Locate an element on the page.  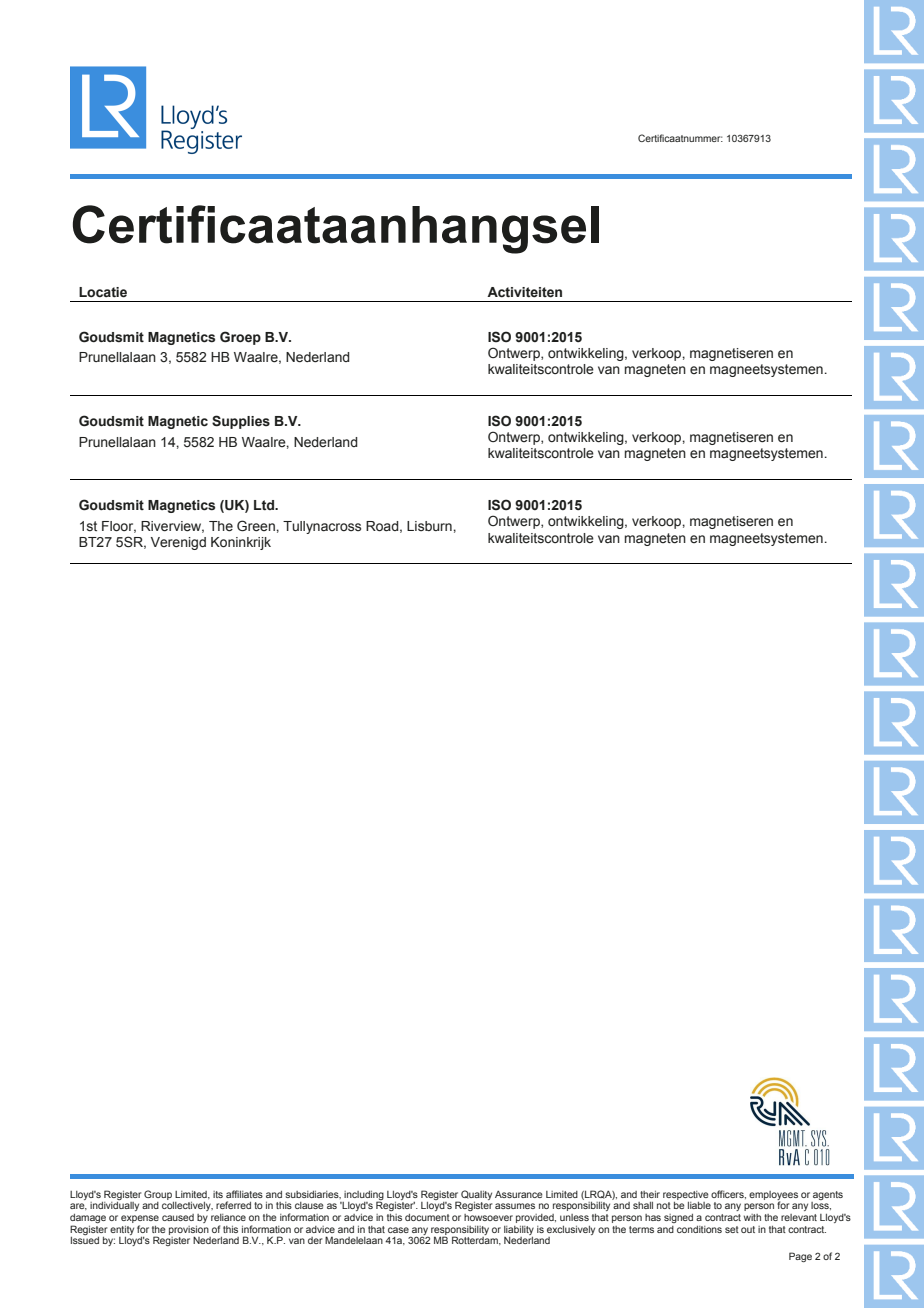
caused is located at coordinates (178, 1217).
